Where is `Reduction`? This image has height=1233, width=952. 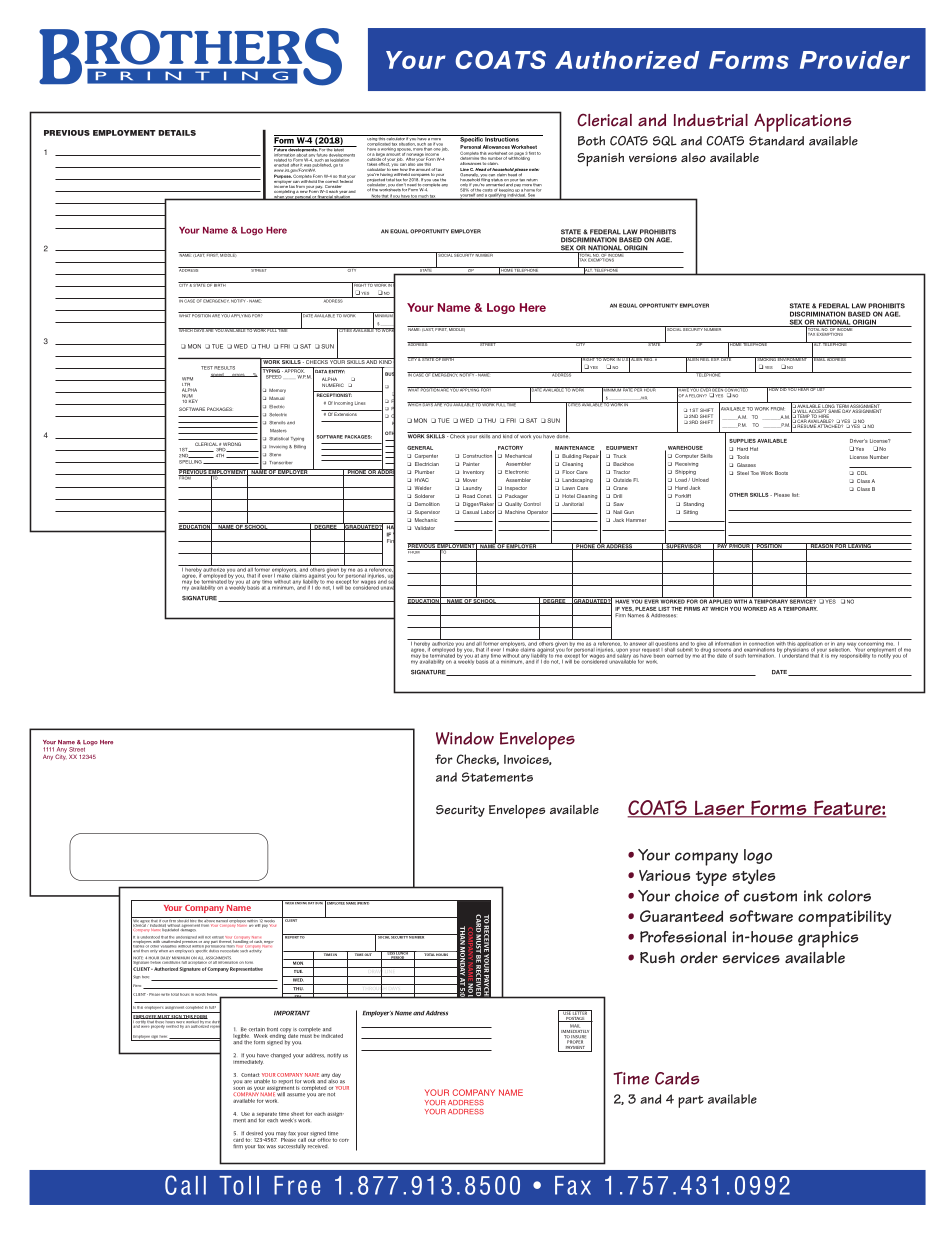
Reduction is located at coordinates (343, 497).
